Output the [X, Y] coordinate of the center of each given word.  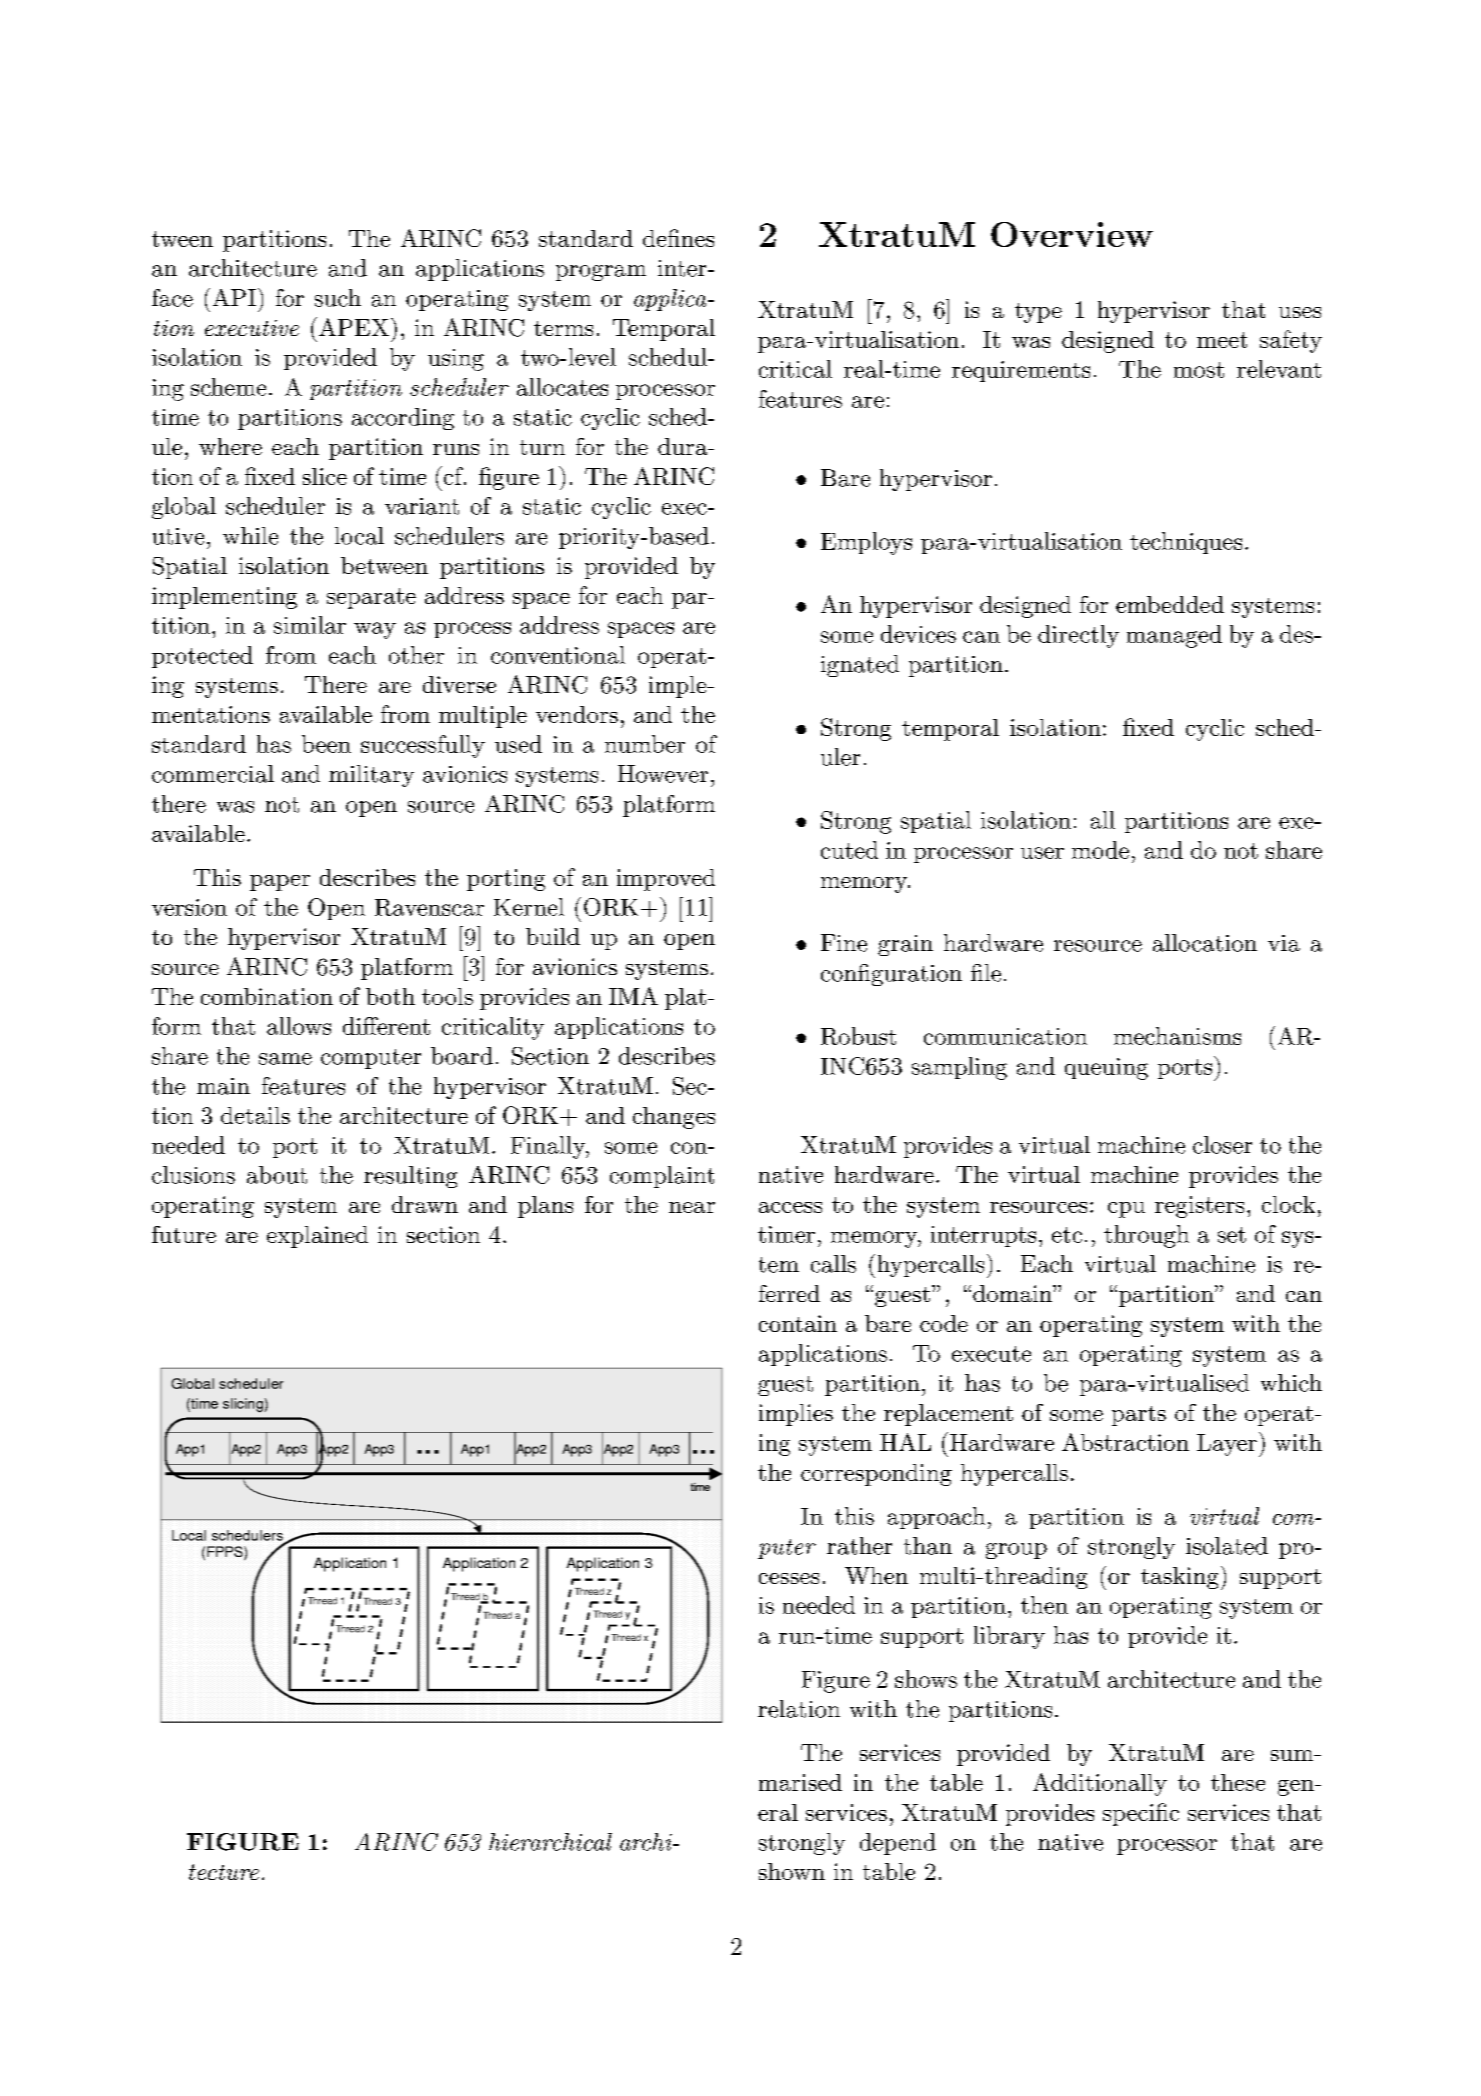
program [601, 273]
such [338, 298]
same [285, 1059]
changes [674, 1118]
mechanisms [1177, 1036]
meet [1222, 340]
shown [792, 1871]
